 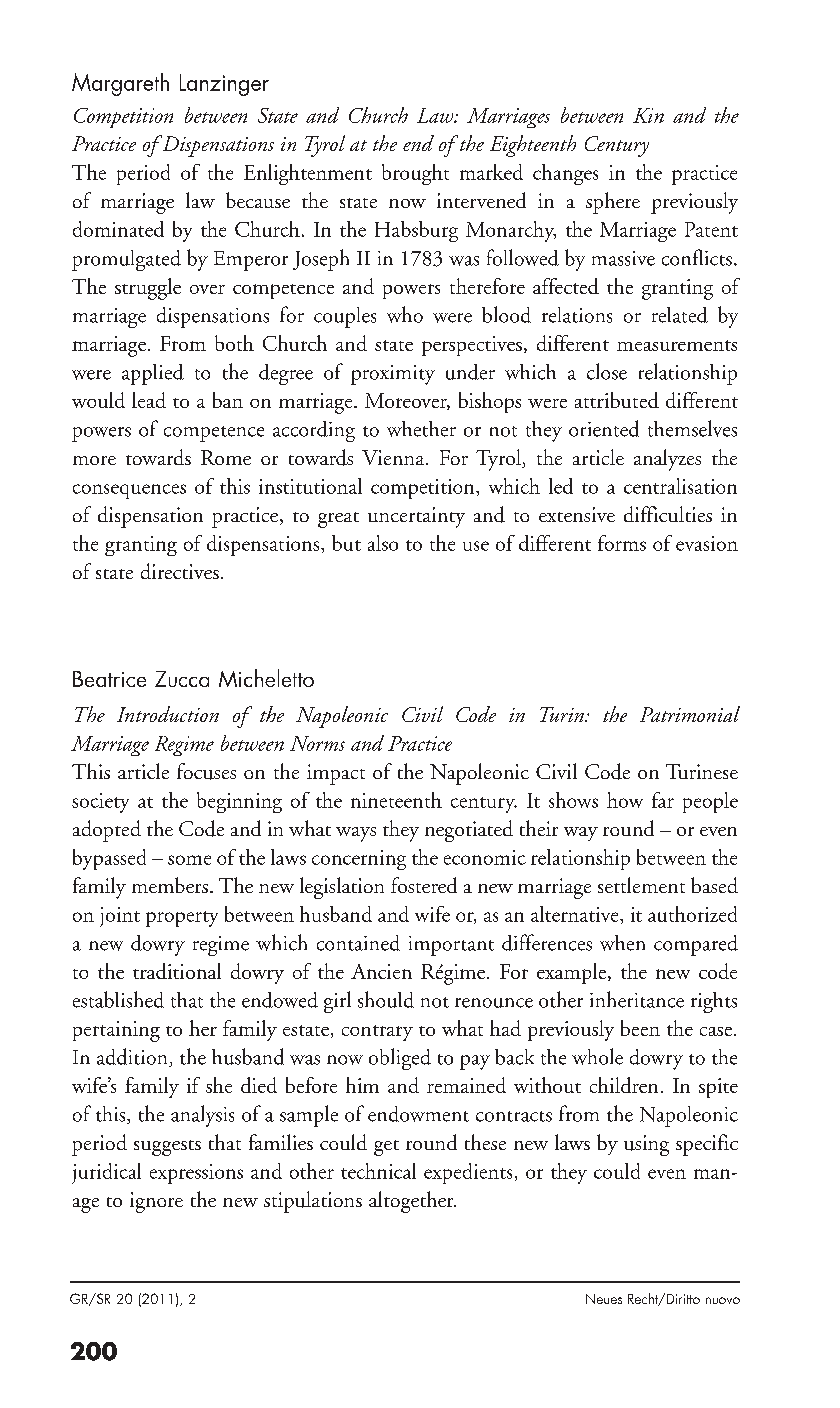 What do you see at coordinates (196, 1174) in the screenshot?
I see `expressions` at bounding box center [196, 1174].
